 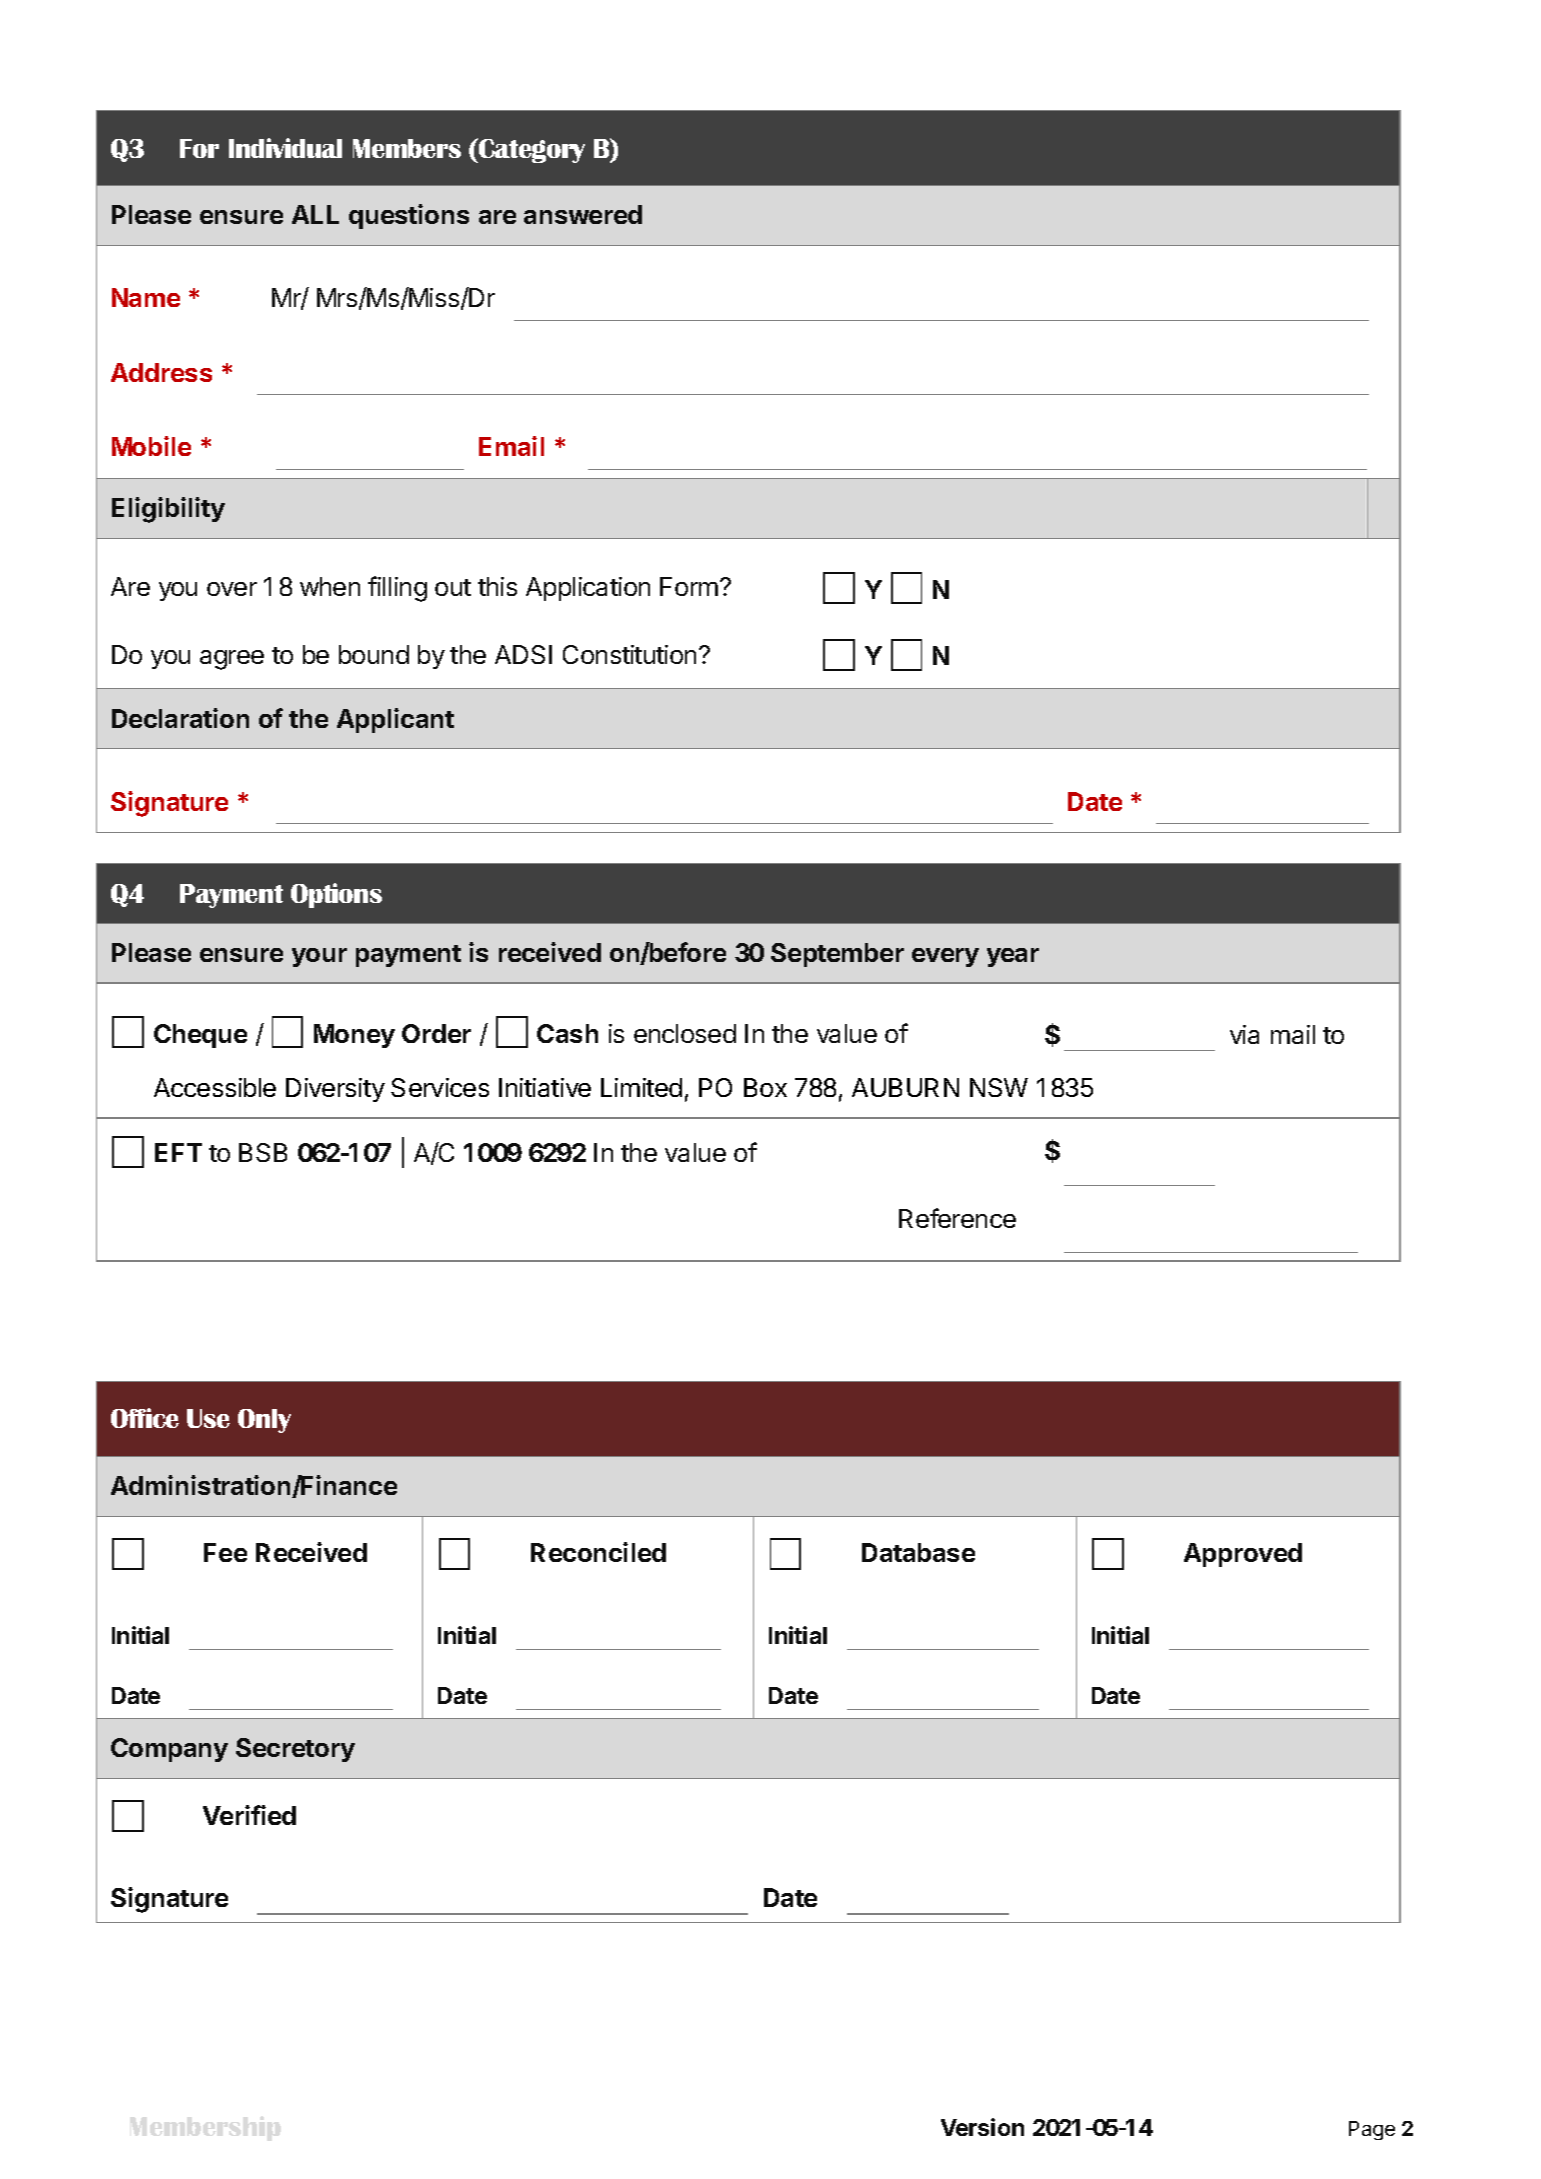 What do you see at coordinates (982, 2127) in the image?
I see `Version` at bounding box center [982, 2127].
